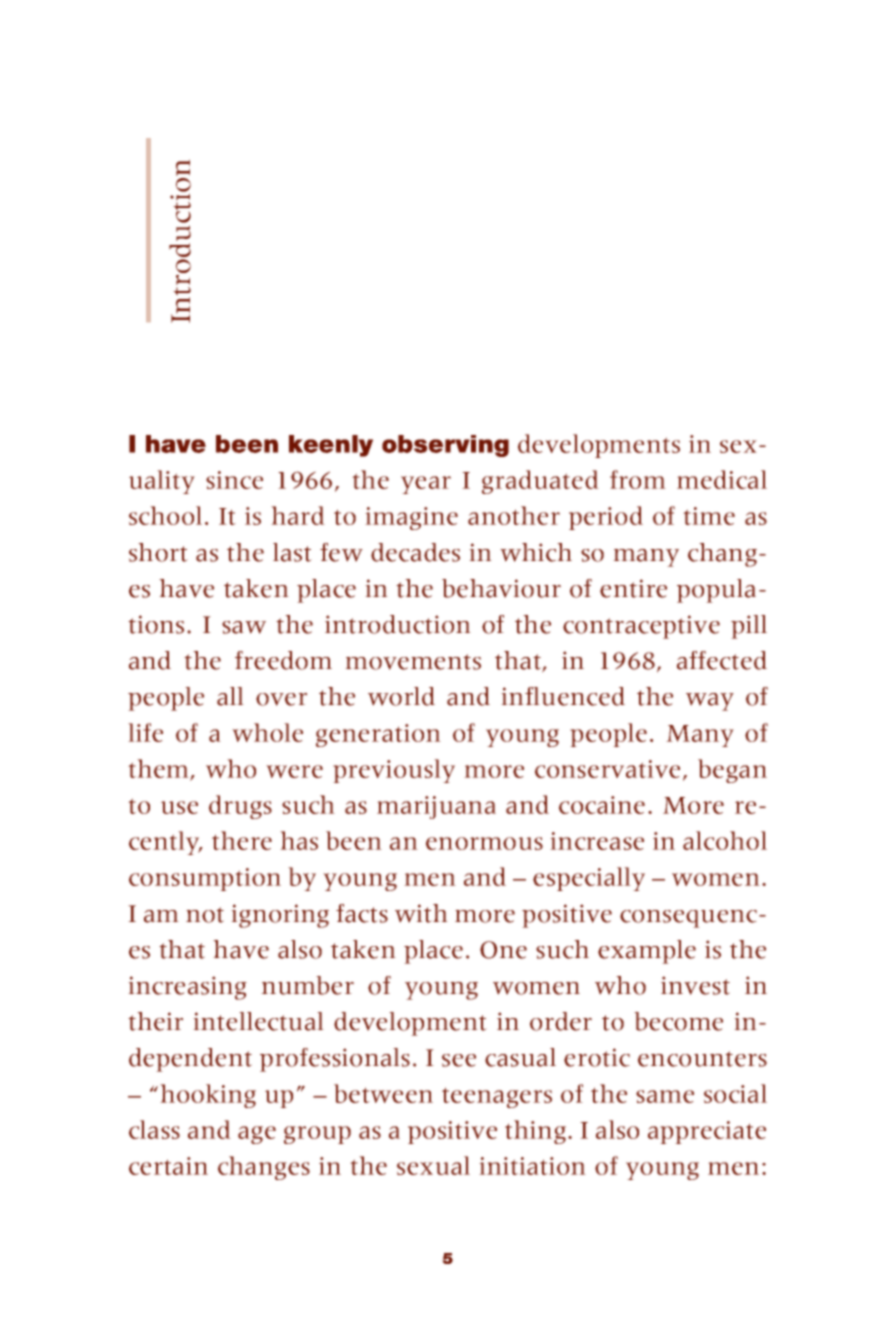  What do you see at coordinates (433, 1165) in the screenshot?
I see `sexual` at bounding box center [433, 1165].
